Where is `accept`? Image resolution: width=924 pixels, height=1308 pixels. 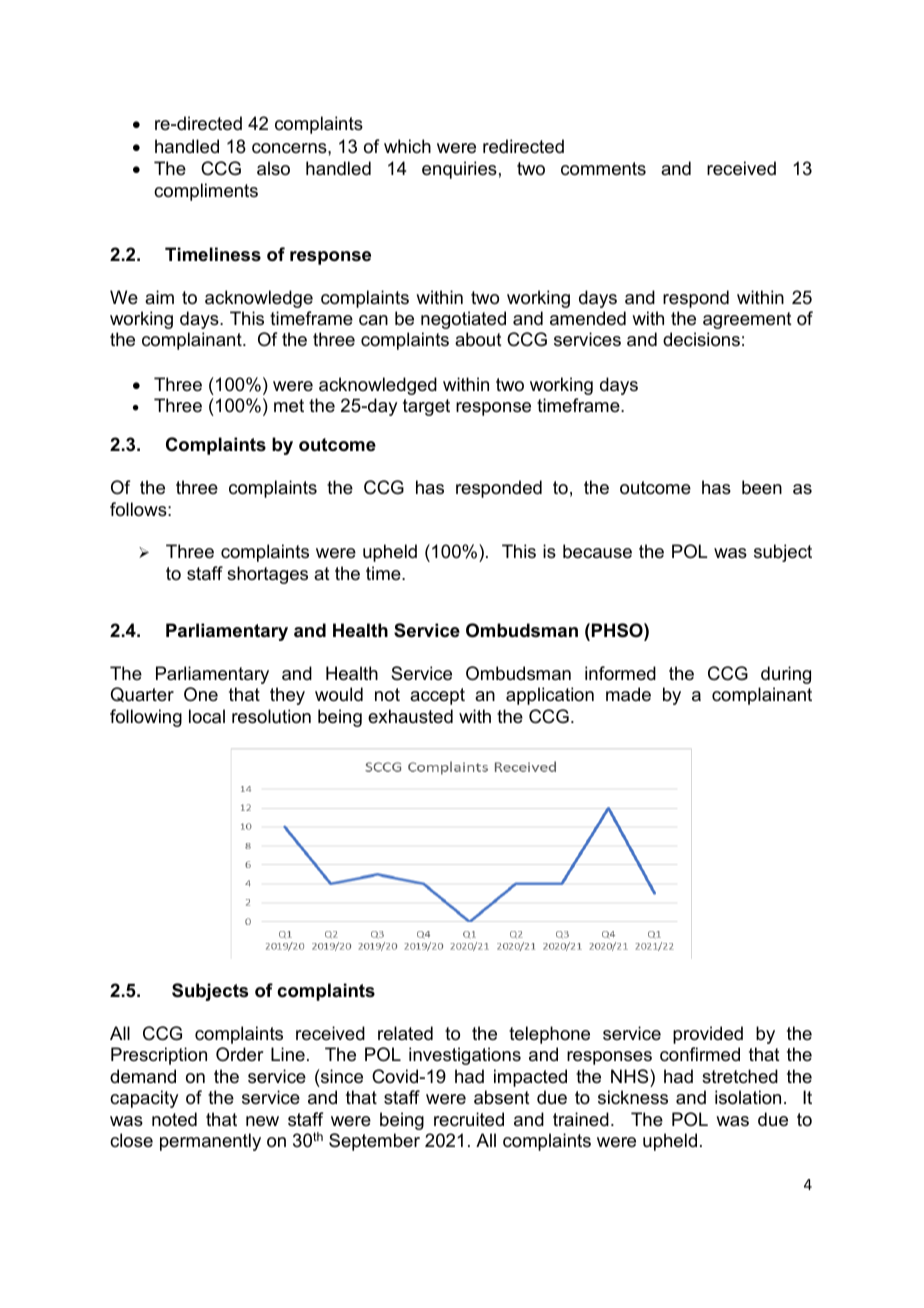 accept is located at coordinates (437, 696).
